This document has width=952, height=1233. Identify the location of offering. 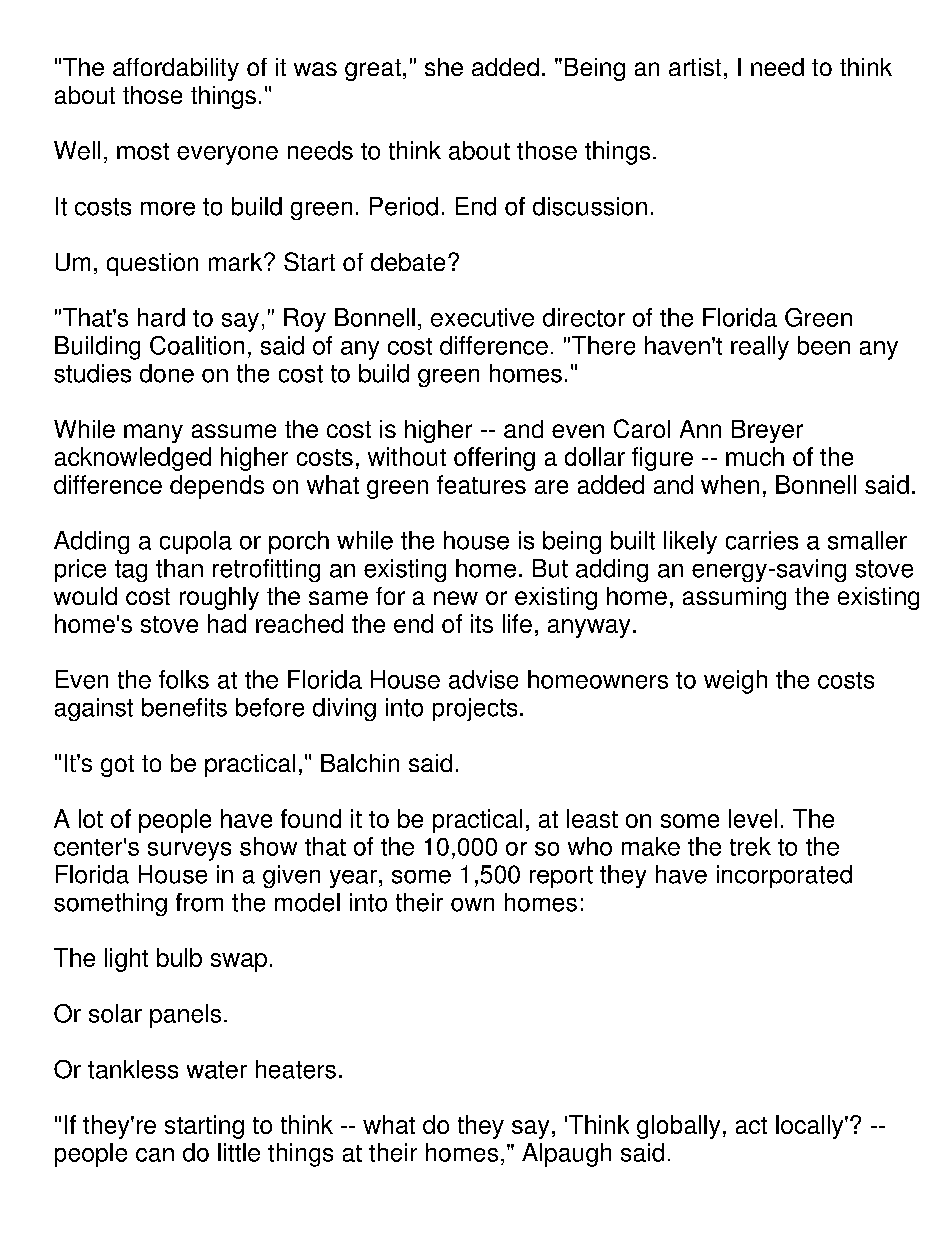
(494, 459).
